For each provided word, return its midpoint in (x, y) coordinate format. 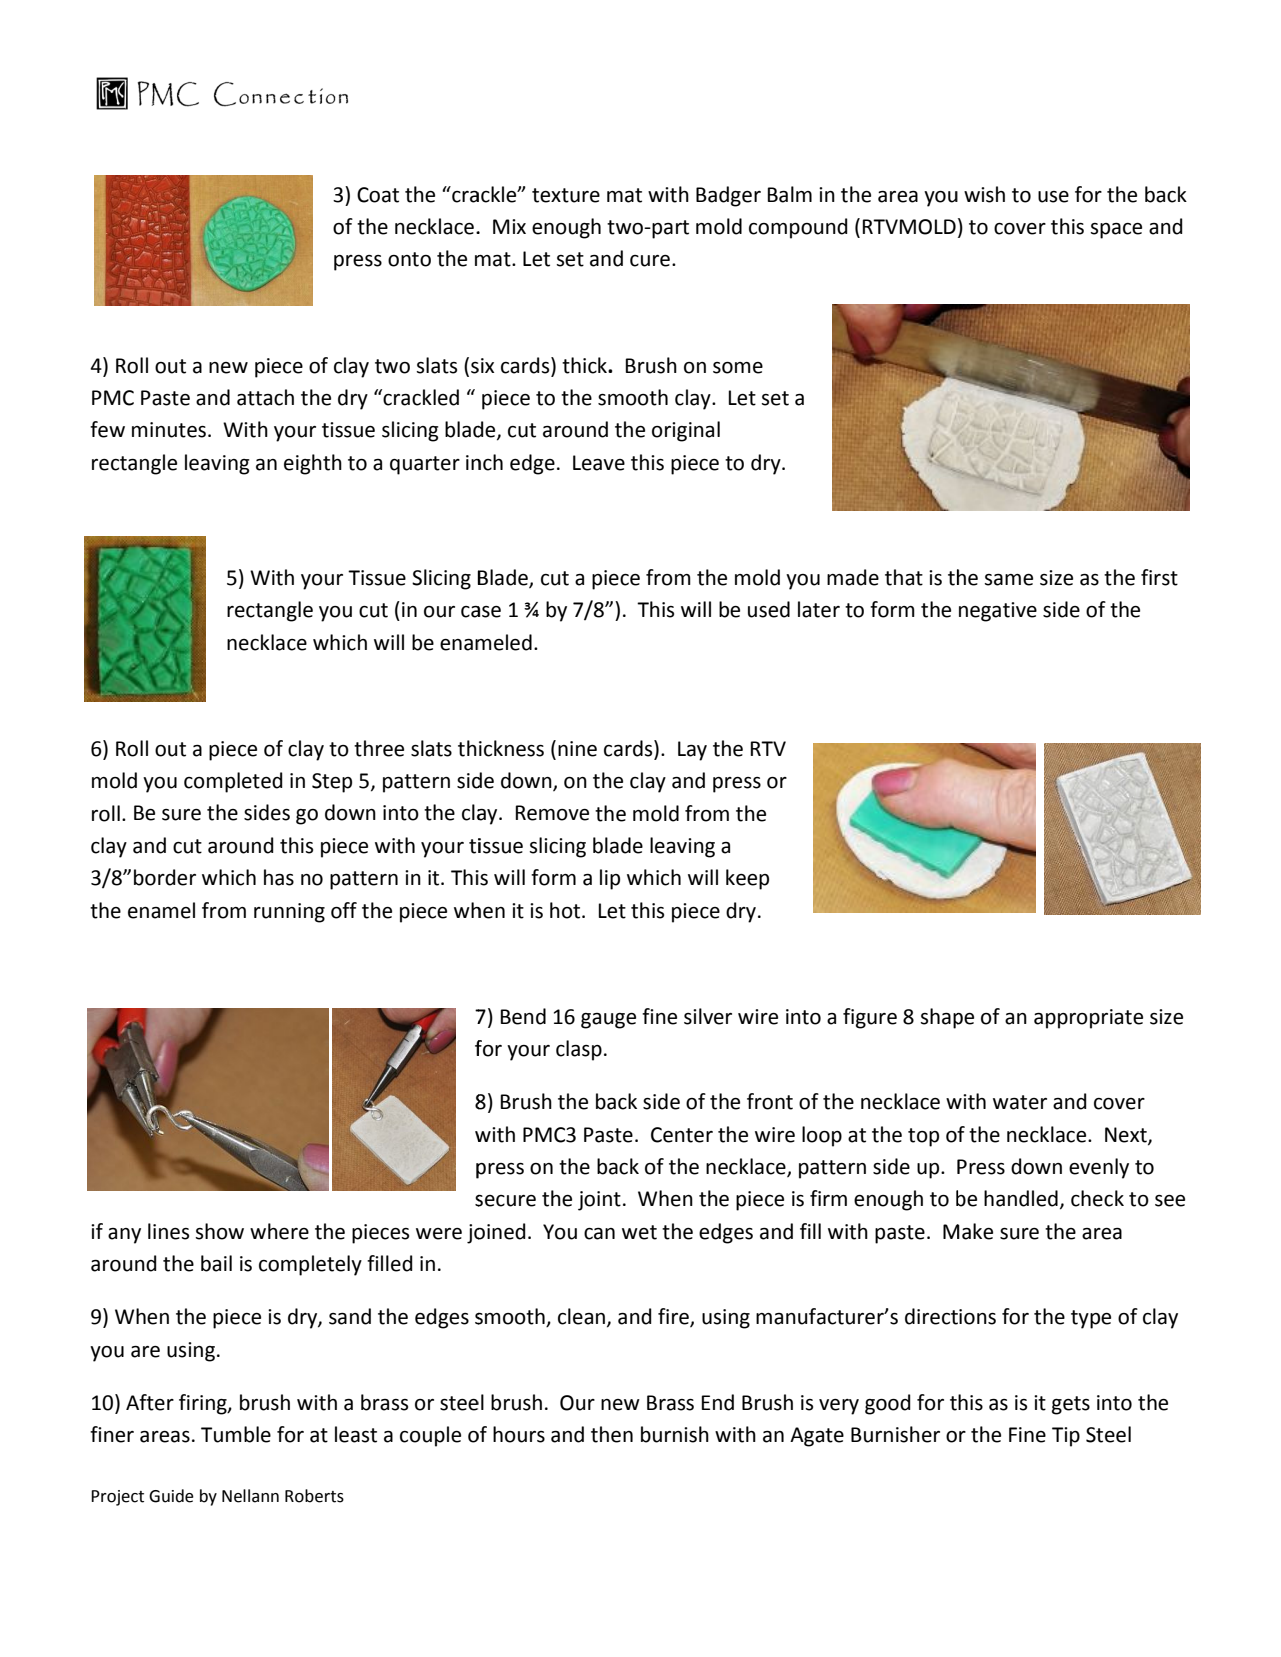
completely (310, 1265)
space (1116, 231)
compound (798, 228)
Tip (1066, 1437)
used (769, 609)
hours (519, 1434)
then (612, 1434)
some (738, 368)
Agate (817, 1437)
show (219, 1231)
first (1159, 577)
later (819, 609)
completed (233, 782)
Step (332, 783)
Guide (171, 1496)
